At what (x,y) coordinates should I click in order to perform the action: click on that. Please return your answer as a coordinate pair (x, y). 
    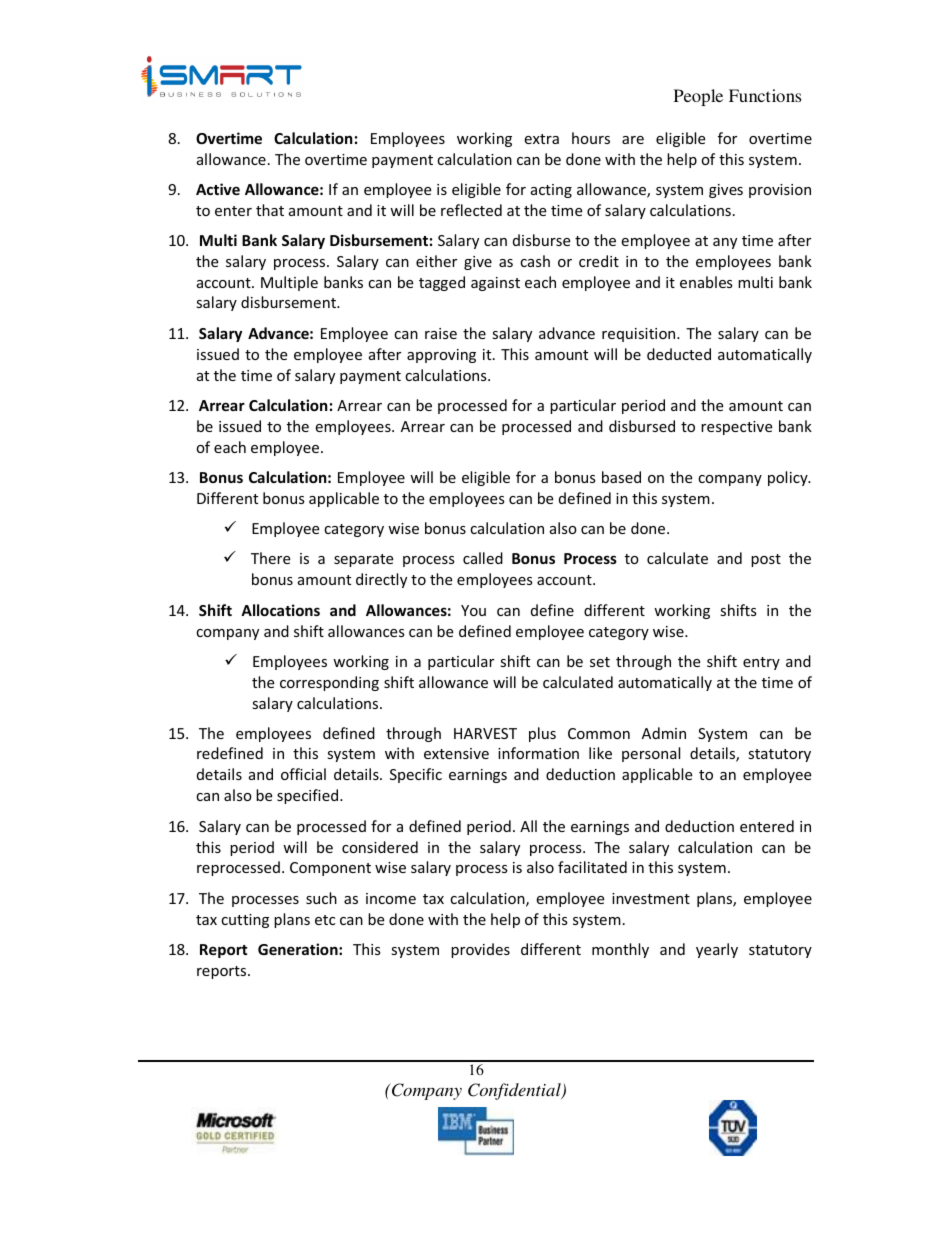
    Looking at the image, I should click on (270, 210).
